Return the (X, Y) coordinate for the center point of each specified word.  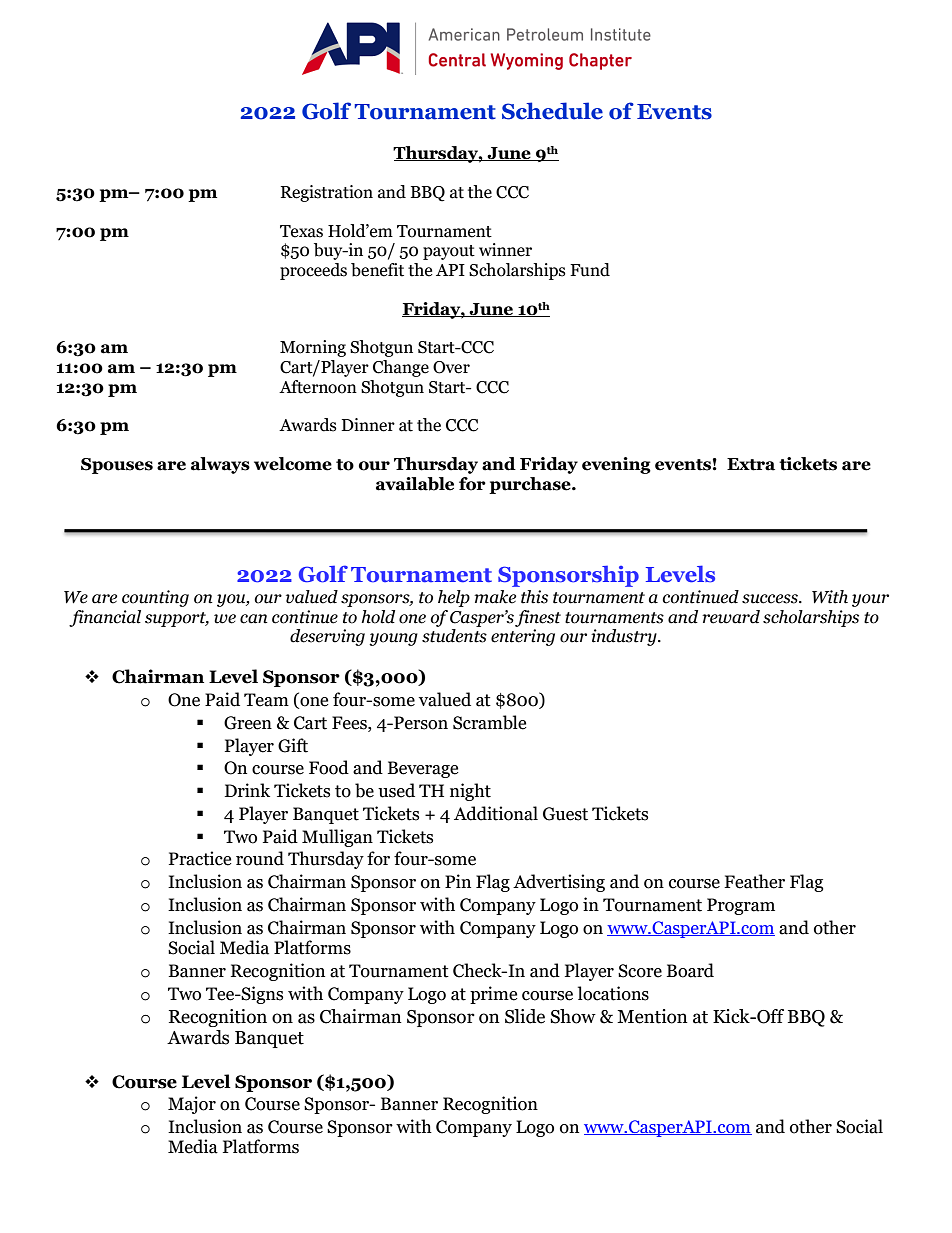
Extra (751, 464)
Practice (200, 858)
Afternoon (318, 387)
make (495, 597)
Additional (496, 813)
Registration (327, 193)
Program (741, 906)
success (771, 599)
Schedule (552, 111)
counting (155, 598)
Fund (590, 270)
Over (451, 367)
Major (192, 1105)
